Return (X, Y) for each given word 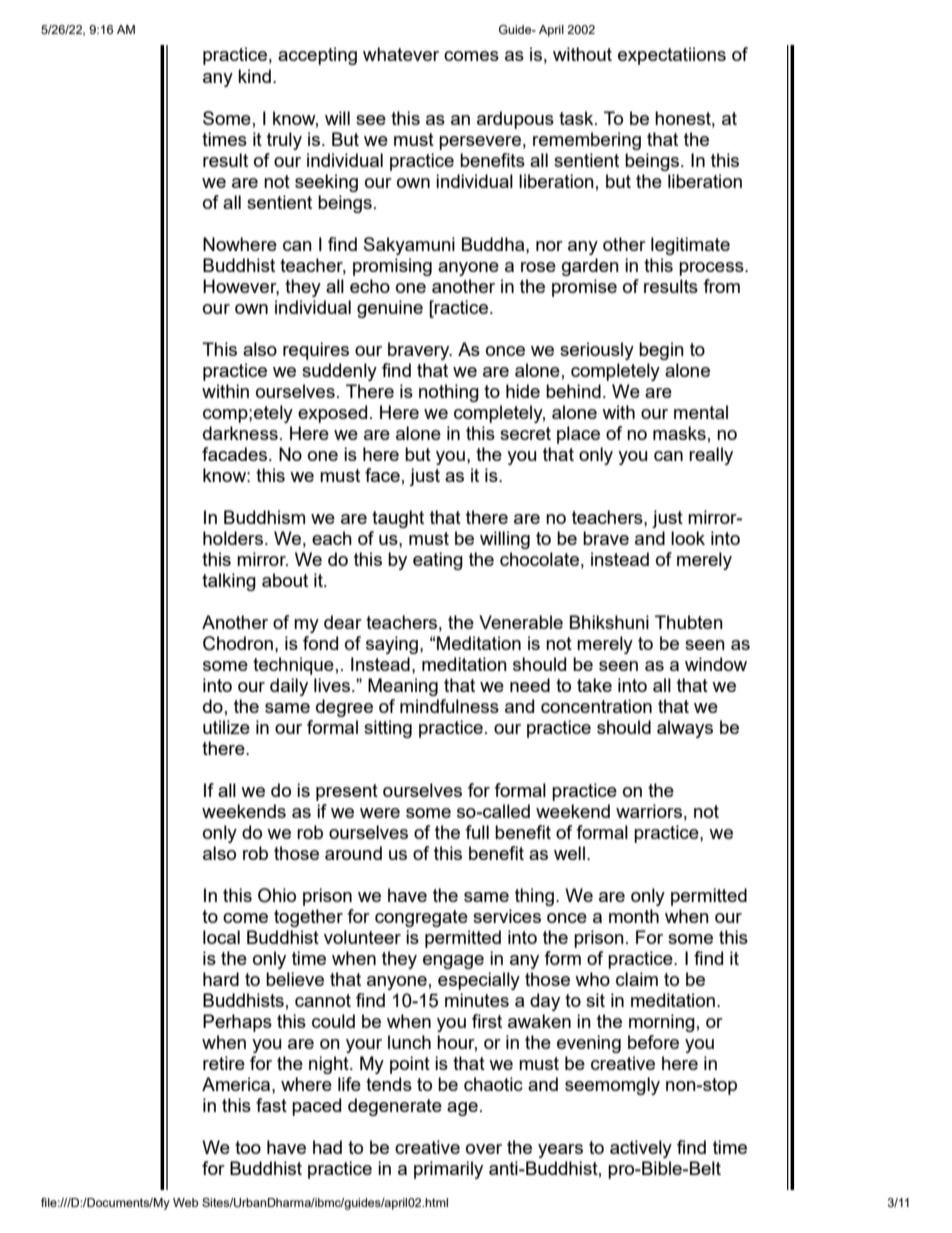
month (634, 916)
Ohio (277, 895)
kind (254, 76)
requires (316, 351)
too (248, 1147)
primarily (448, 1170)
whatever (401, 54)
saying (393, 645)
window (716, 664)
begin (661, 351)
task (577, 118)
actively (641, 1149)
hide (523, 391)
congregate (421, 918)
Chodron (238, 643)
